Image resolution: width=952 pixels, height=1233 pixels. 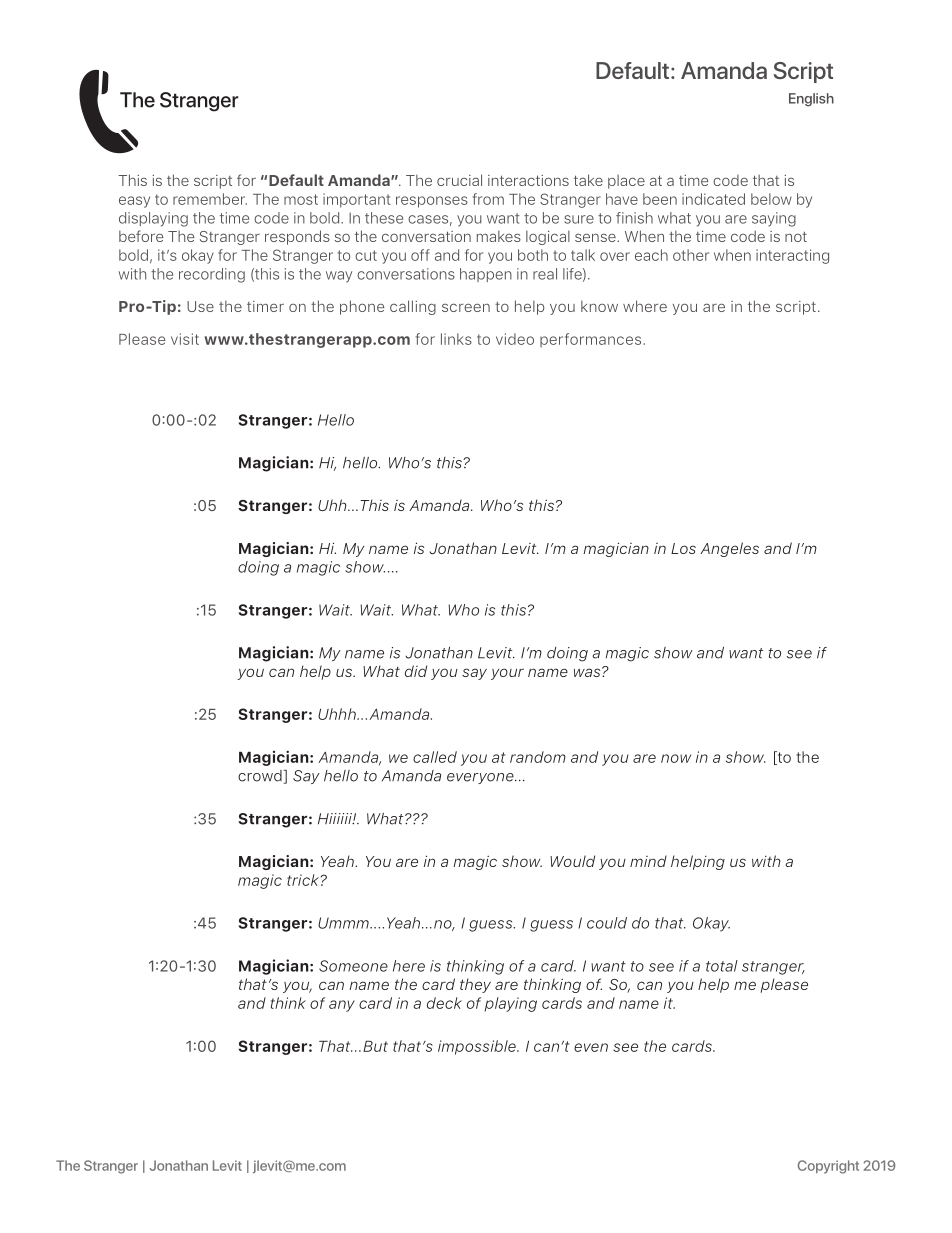 What do you see at coordinates (811, 100) in the screenshot?
I see `English` at bounding box center [811, 100].
